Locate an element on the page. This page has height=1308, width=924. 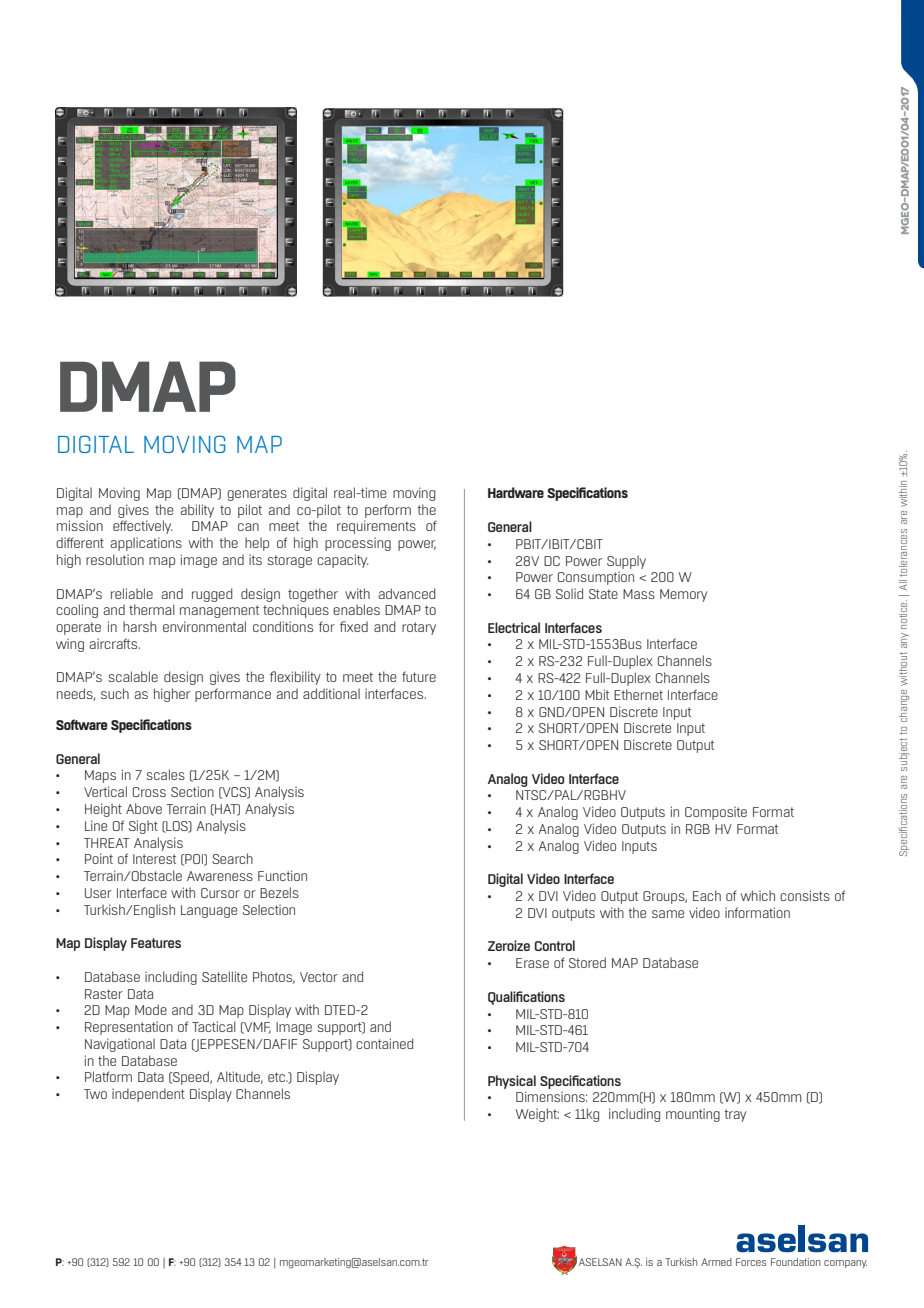
effectively is located at coordinates (142, 527).
